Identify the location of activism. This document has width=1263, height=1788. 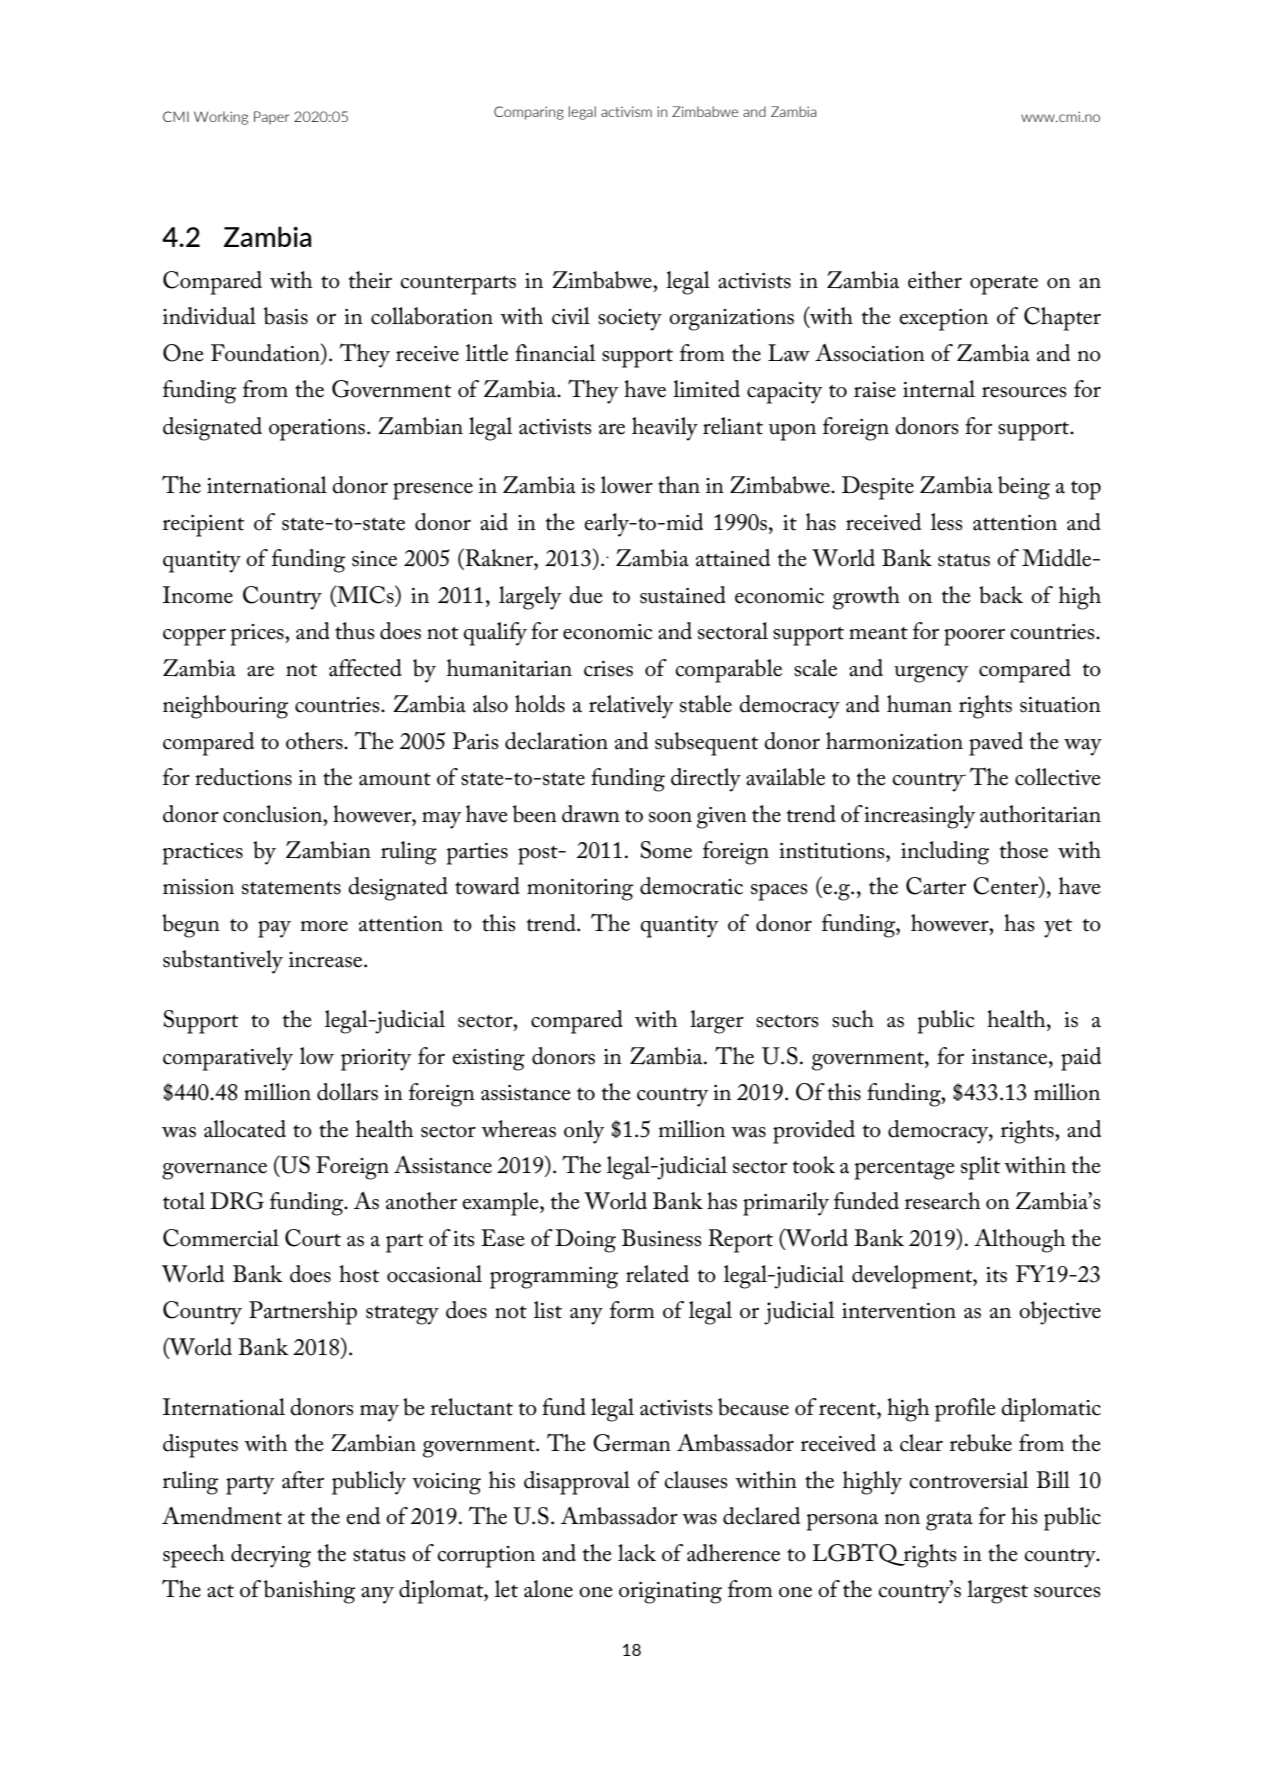
(626, 111).
